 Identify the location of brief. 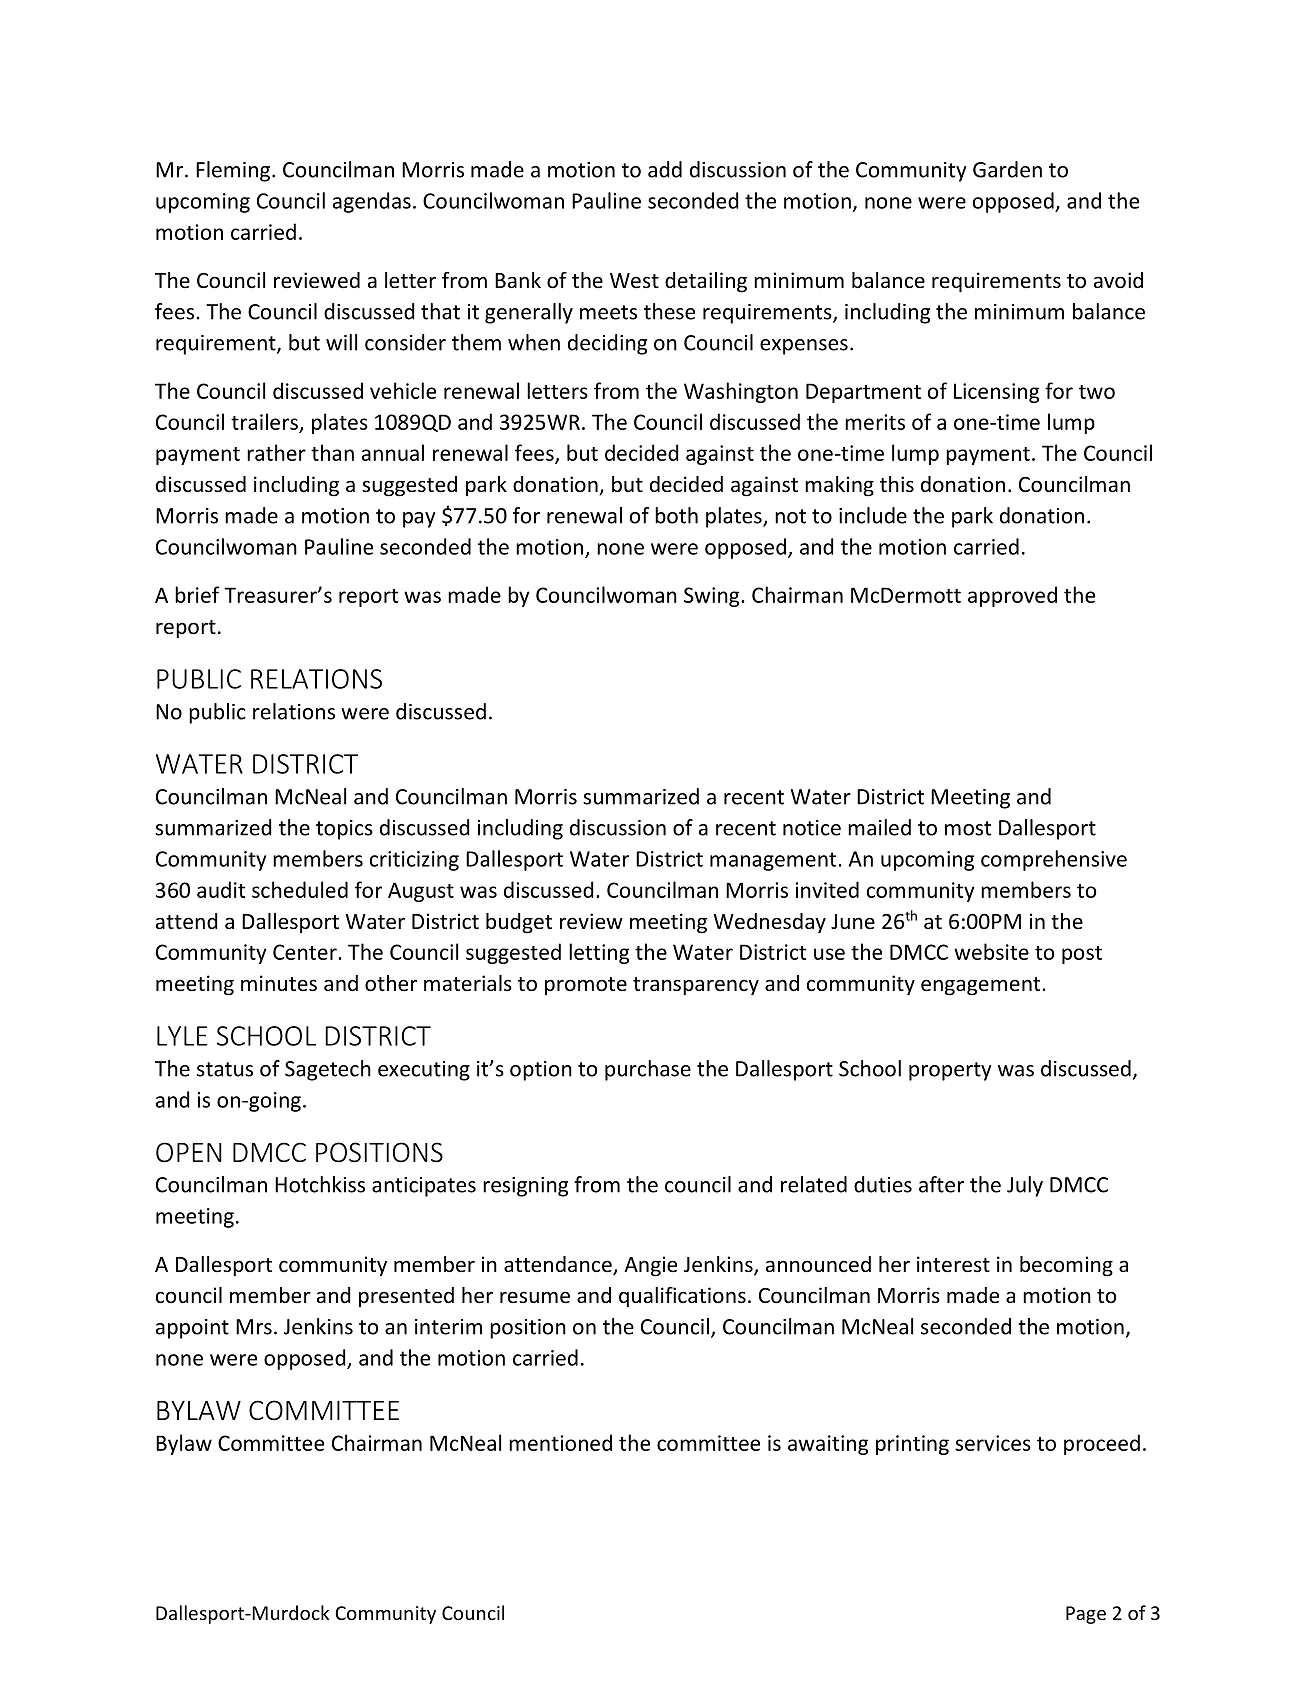
(197, 594).
